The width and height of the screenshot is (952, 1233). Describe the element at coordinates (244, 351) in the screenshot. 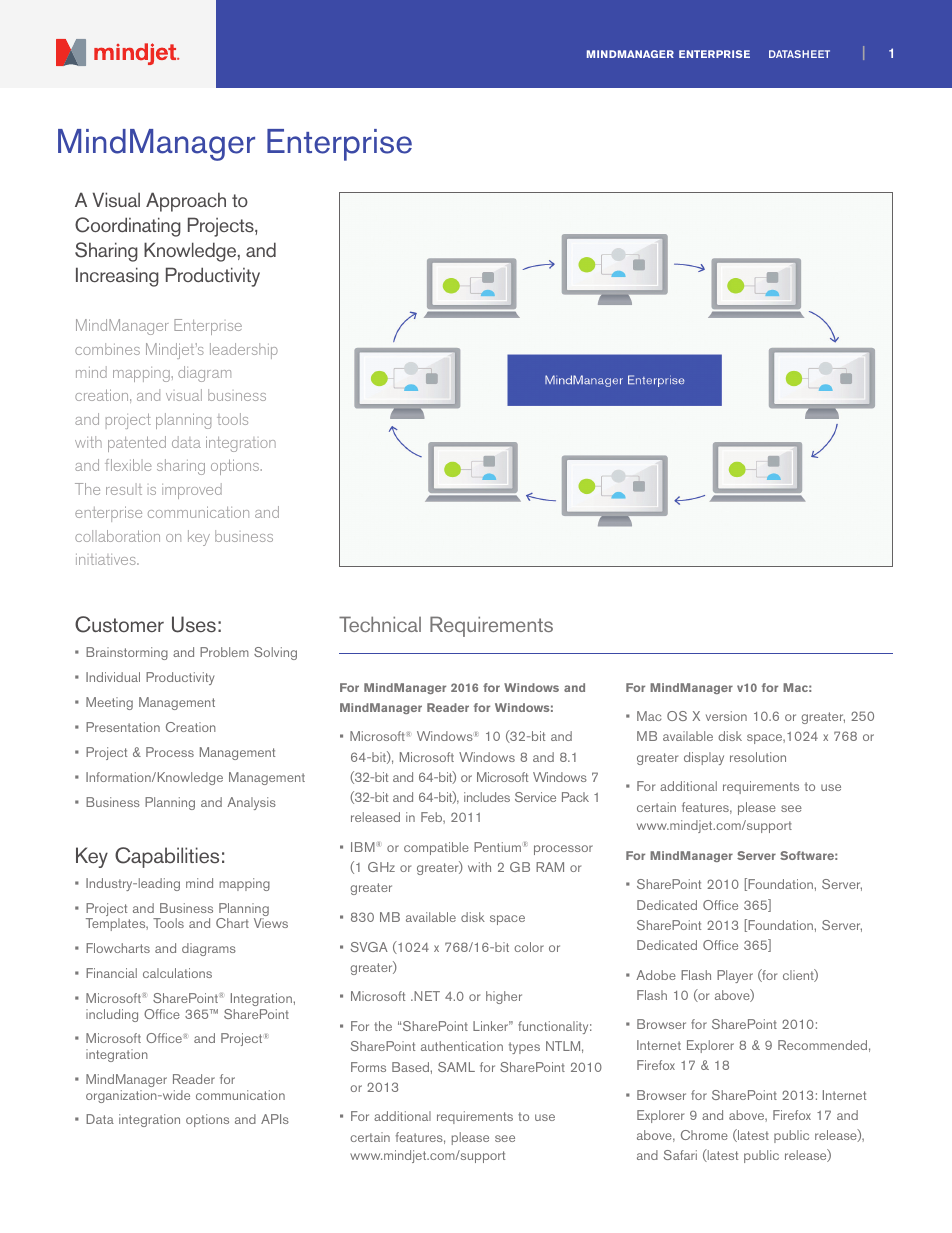

I see `leadership` at that location.
